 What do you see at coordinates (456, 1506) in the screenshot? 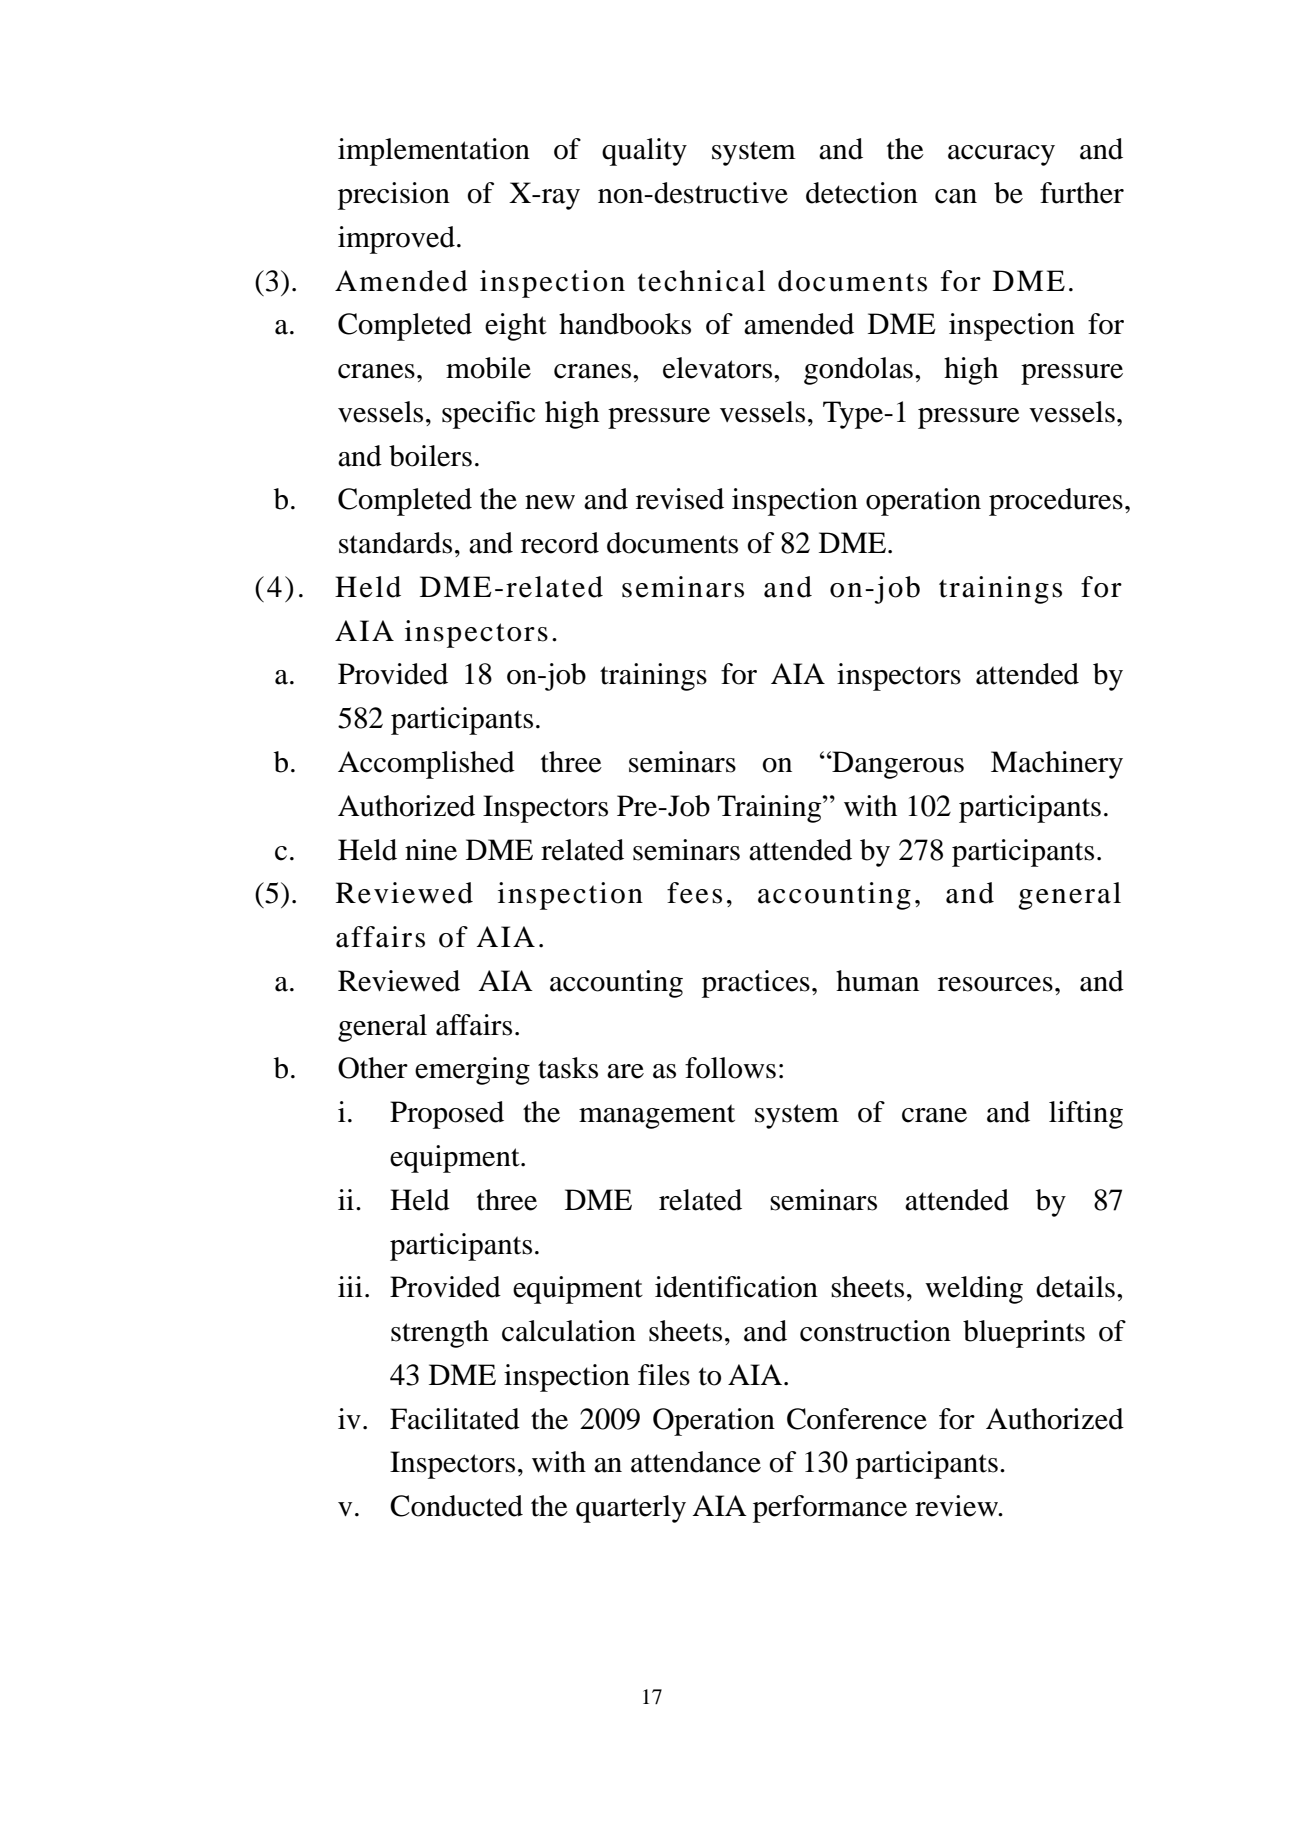
I see `Conducted` at bounding box center [456, 1506].
